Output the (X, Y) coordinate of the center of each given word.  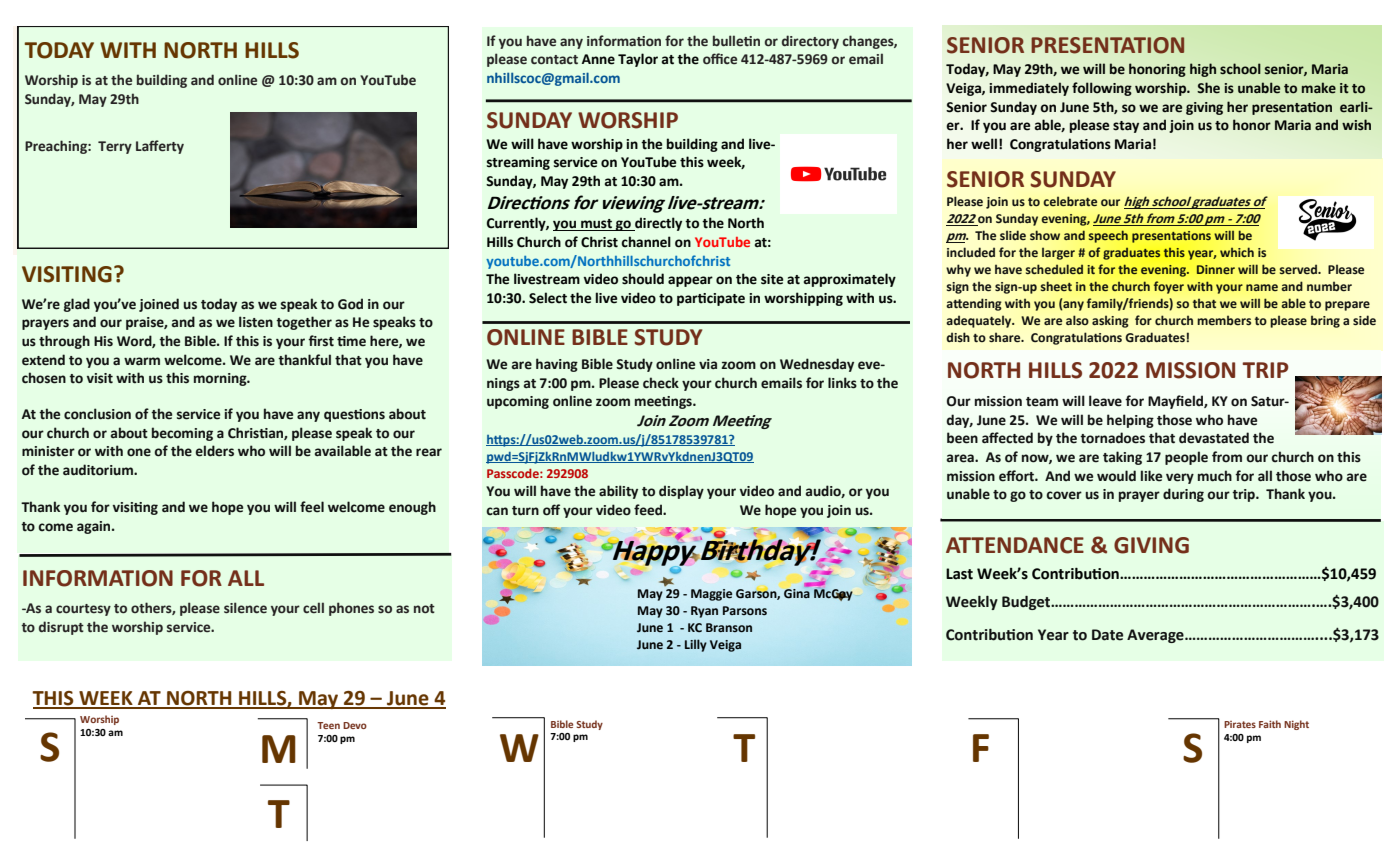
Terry (115, 147)
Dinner (1216, 269)
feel (312, 507)
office (720, 58)
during (1183, 495)
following (1102, 89)
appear (690, 281)
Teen (328, 725)
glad (77, 305)
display (681, 492)
